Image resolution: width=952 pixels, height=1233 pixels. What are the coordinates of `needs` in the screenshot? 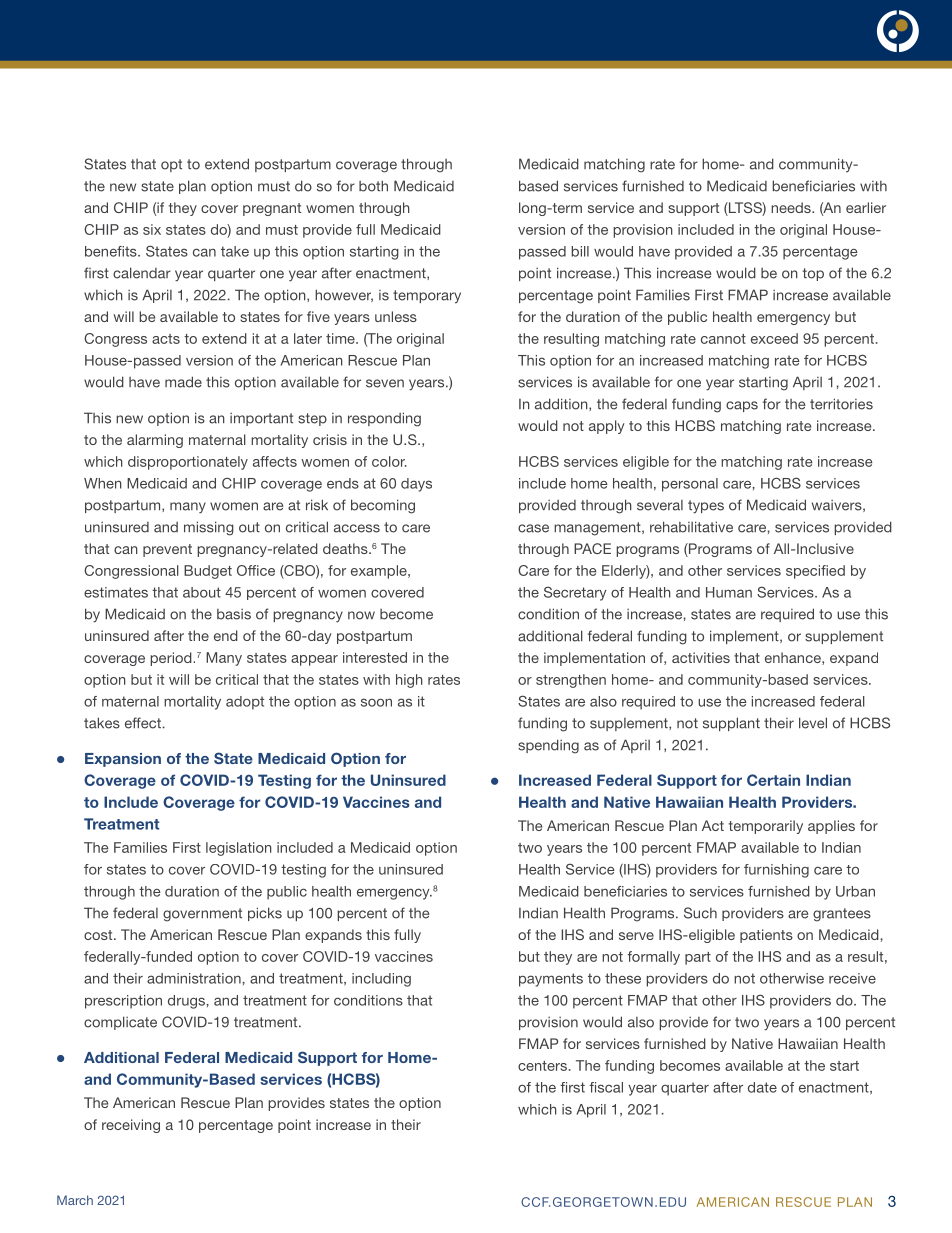 It's located at (792, 207).
